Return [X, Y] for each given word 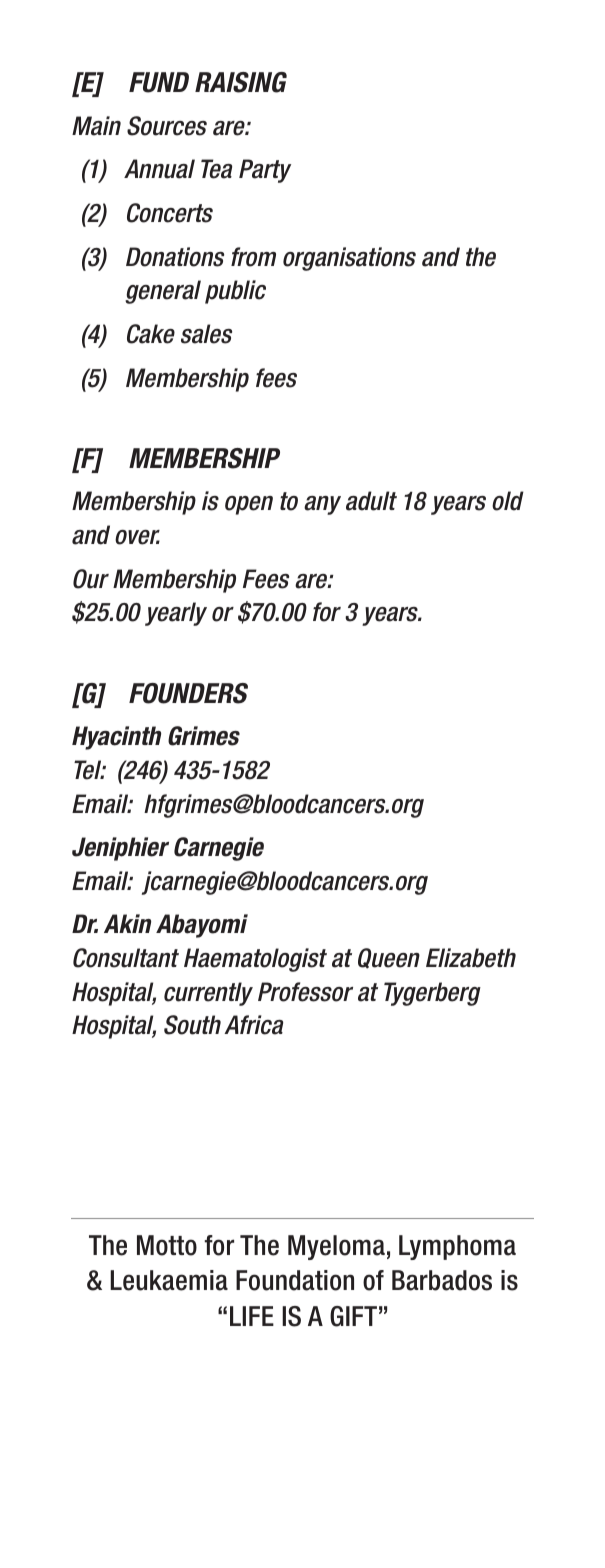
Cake [151, 334]
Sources [167, 126]
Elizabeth [471, 958]
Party [265, 171]
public [235, 292]
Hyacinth [116, 738]
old [508, 501]
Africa [253, 1025]
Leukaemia [169, 1280]
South [192, 1025]
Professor [305, 992]
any [322, 505]
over [137, 537]
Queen [389, 958]
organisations [349, 259]
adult [371, 501]
